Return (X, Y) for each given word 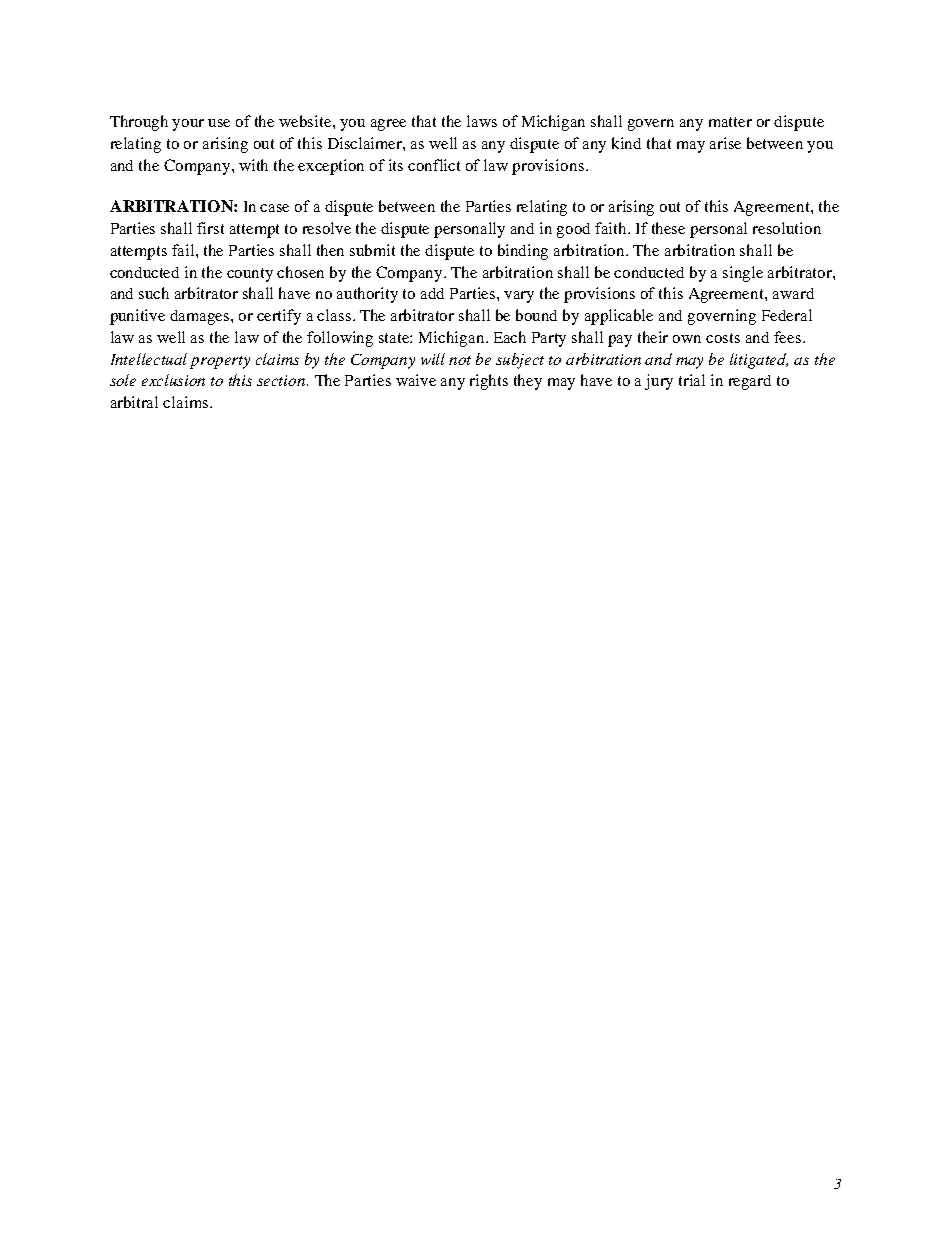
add (432, 293)
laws (482, 121)
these (668, 228)
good (573, 230)
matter (730, 122)
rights (489, 382)
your (188, 125)
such (154, 293)
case (274, 208)
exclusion (173, 380)
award (793, 293)
